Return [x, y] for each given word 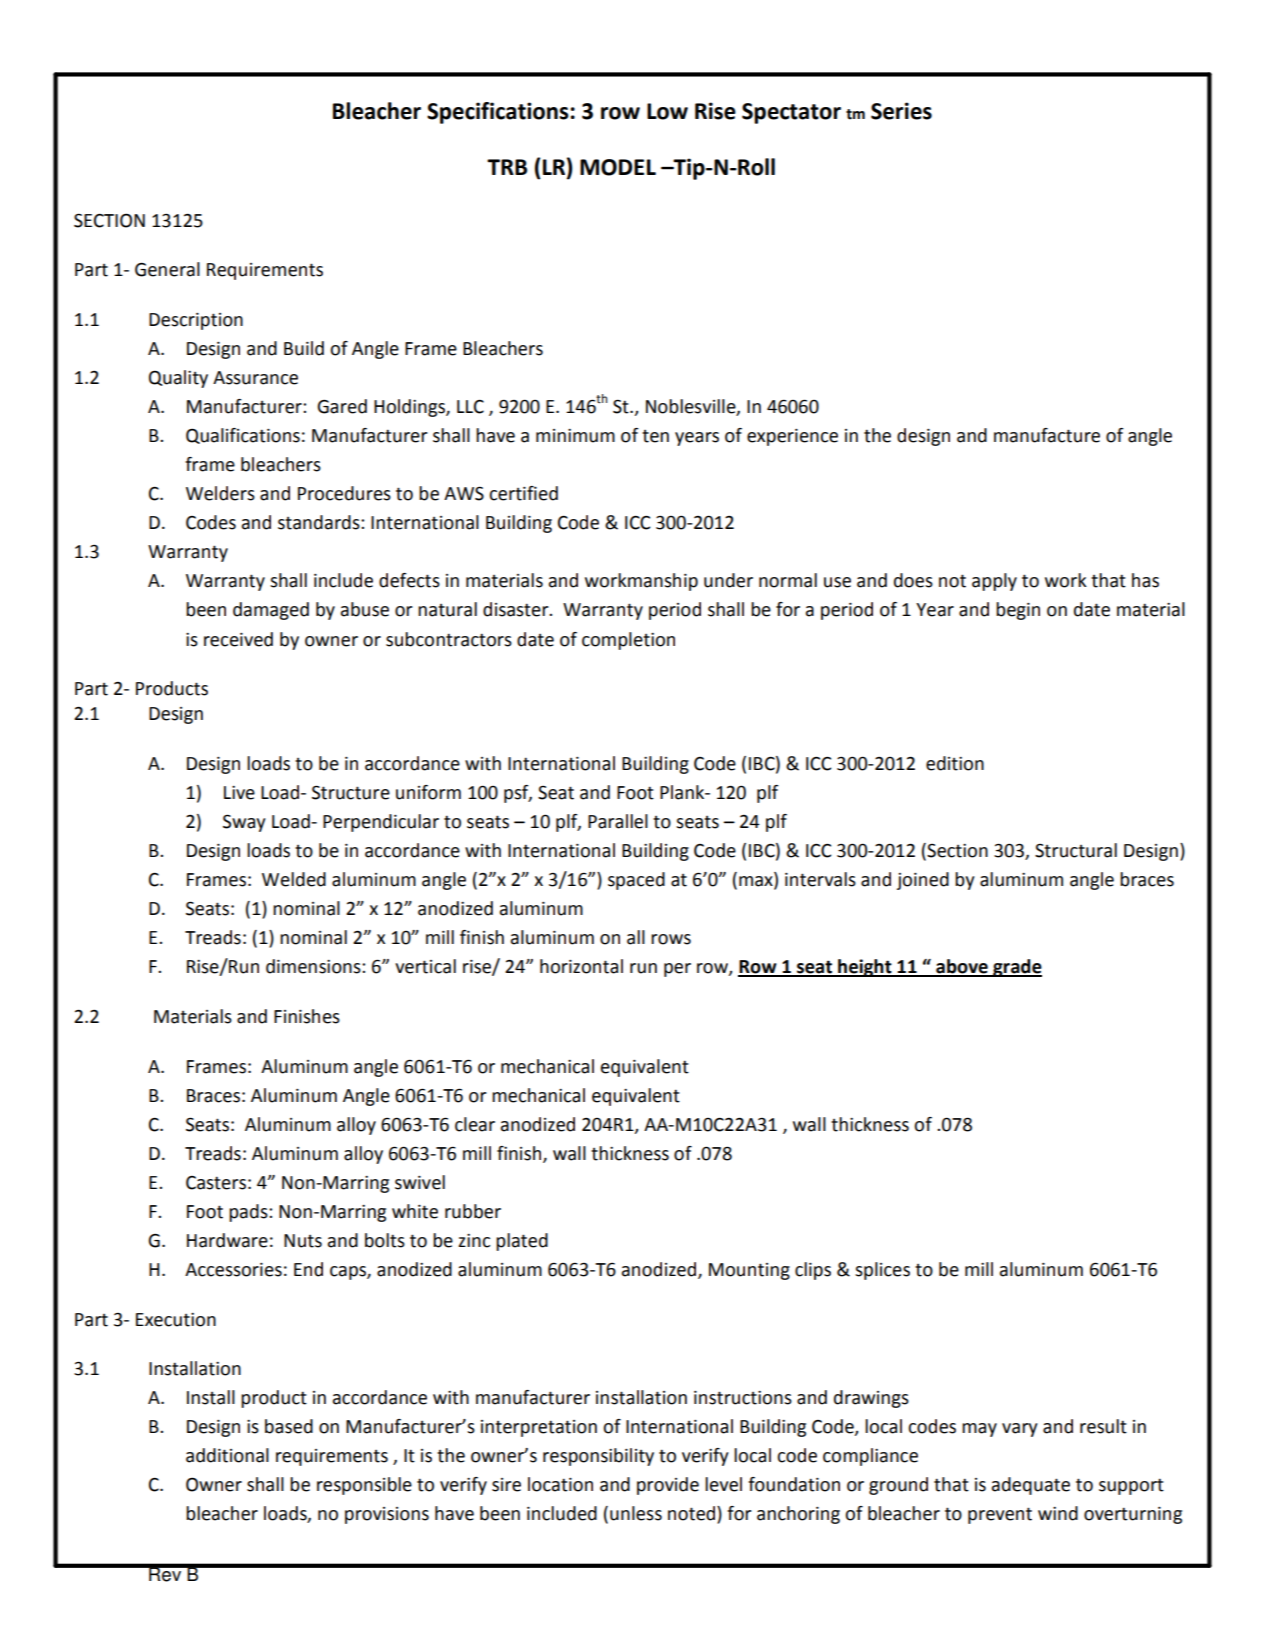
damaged [271, 611]
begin [1018, 611]
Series [901, 111]
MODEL [618, 167]
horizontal [581, 966]
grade [1016, 968]
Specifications [498, 113]
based [289, 1426]
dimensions [314, 966]
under [728, 580]
